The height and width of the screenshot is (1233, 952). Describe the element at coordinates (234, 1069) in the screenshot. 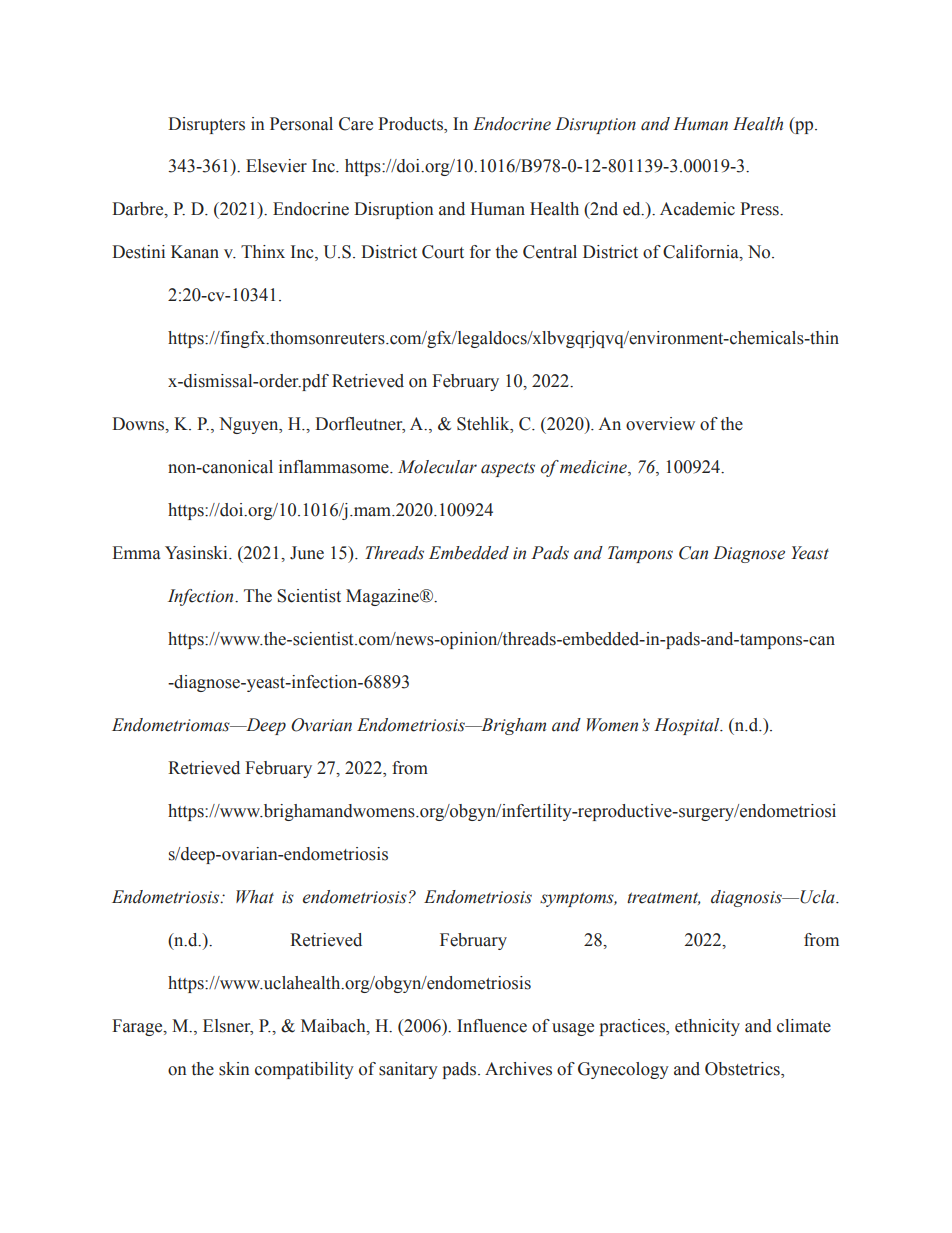

I see `skin` at that location.
